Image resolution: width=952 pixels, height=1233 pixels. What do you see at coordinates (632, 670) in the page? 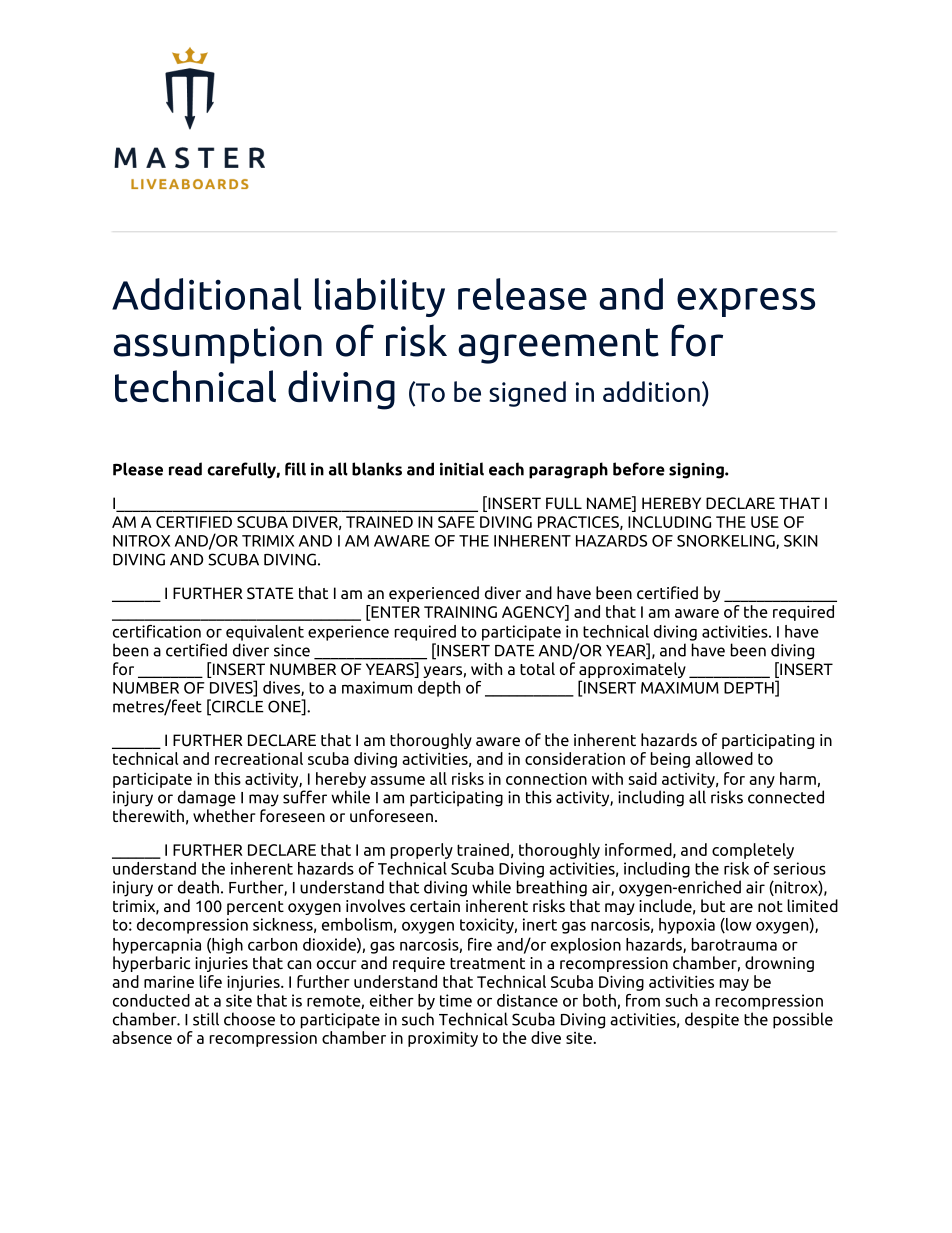
I see `approximately` at bounding box center [632, 670].
